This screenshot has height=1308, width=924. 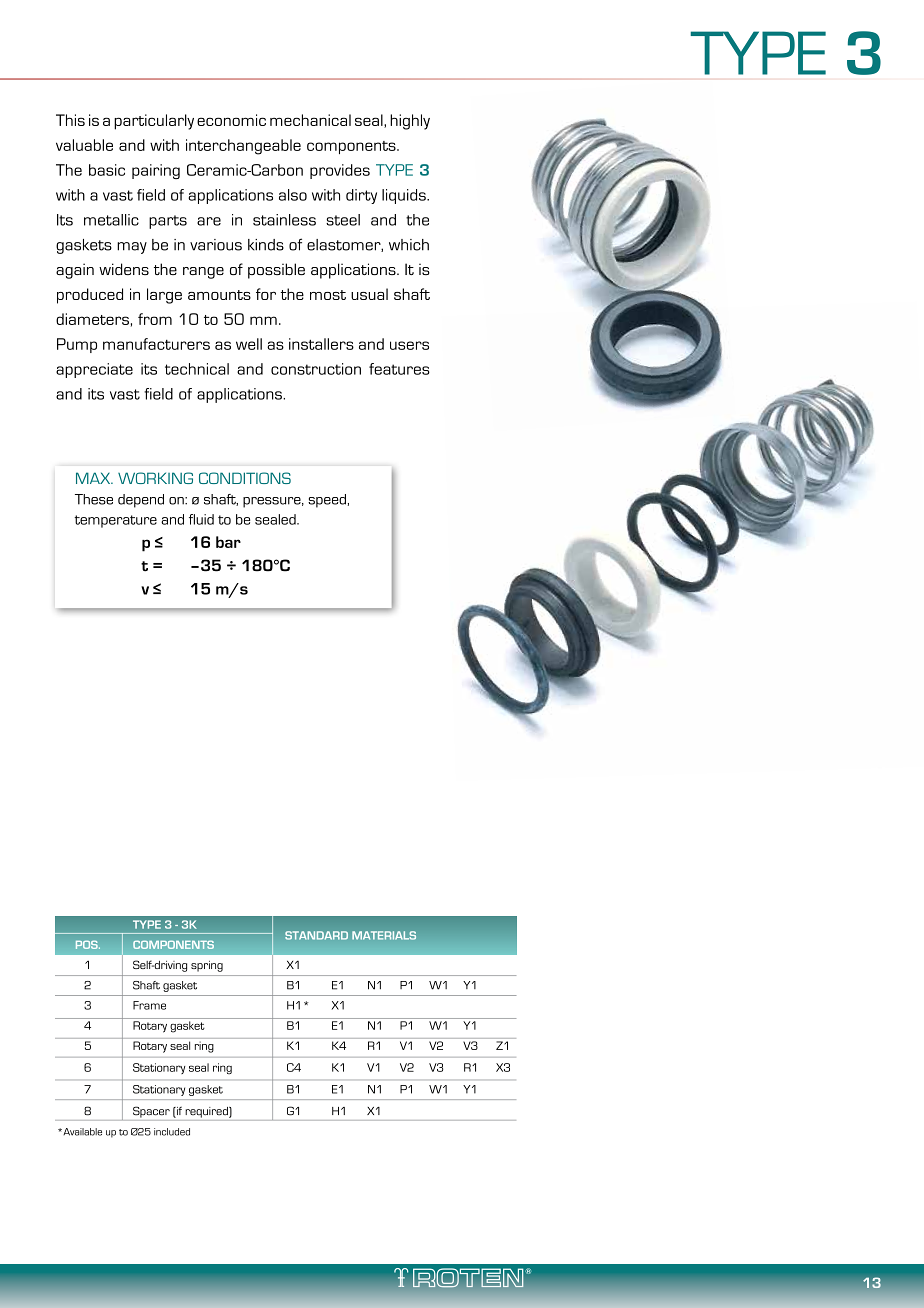 What do you see at coordinates (207, 1112) in the screenshot?
I see `required` at bounding box center [207, 1112].
